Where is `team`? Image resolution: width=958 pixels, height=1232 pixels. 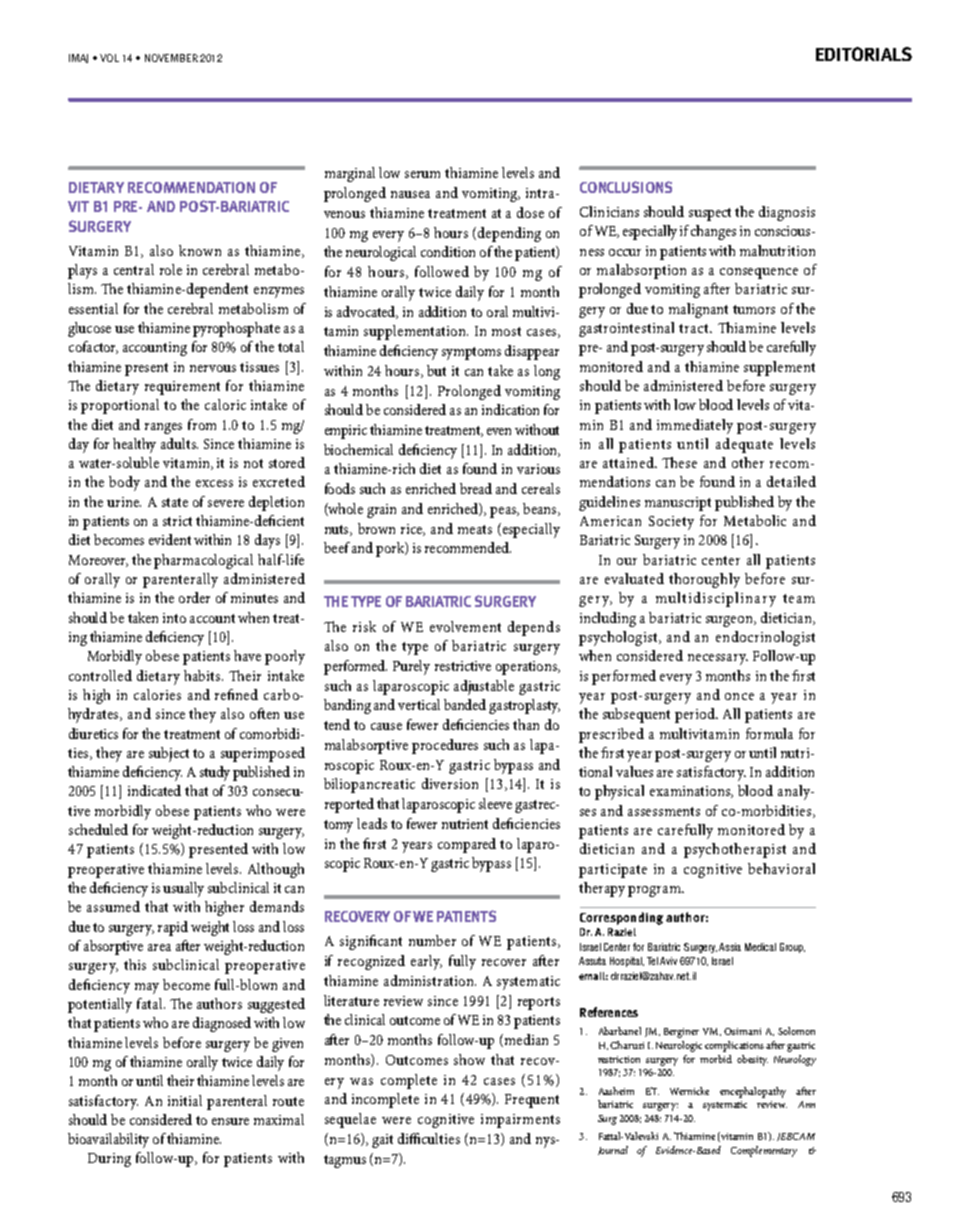 team is located at coordinates (799, 598).
